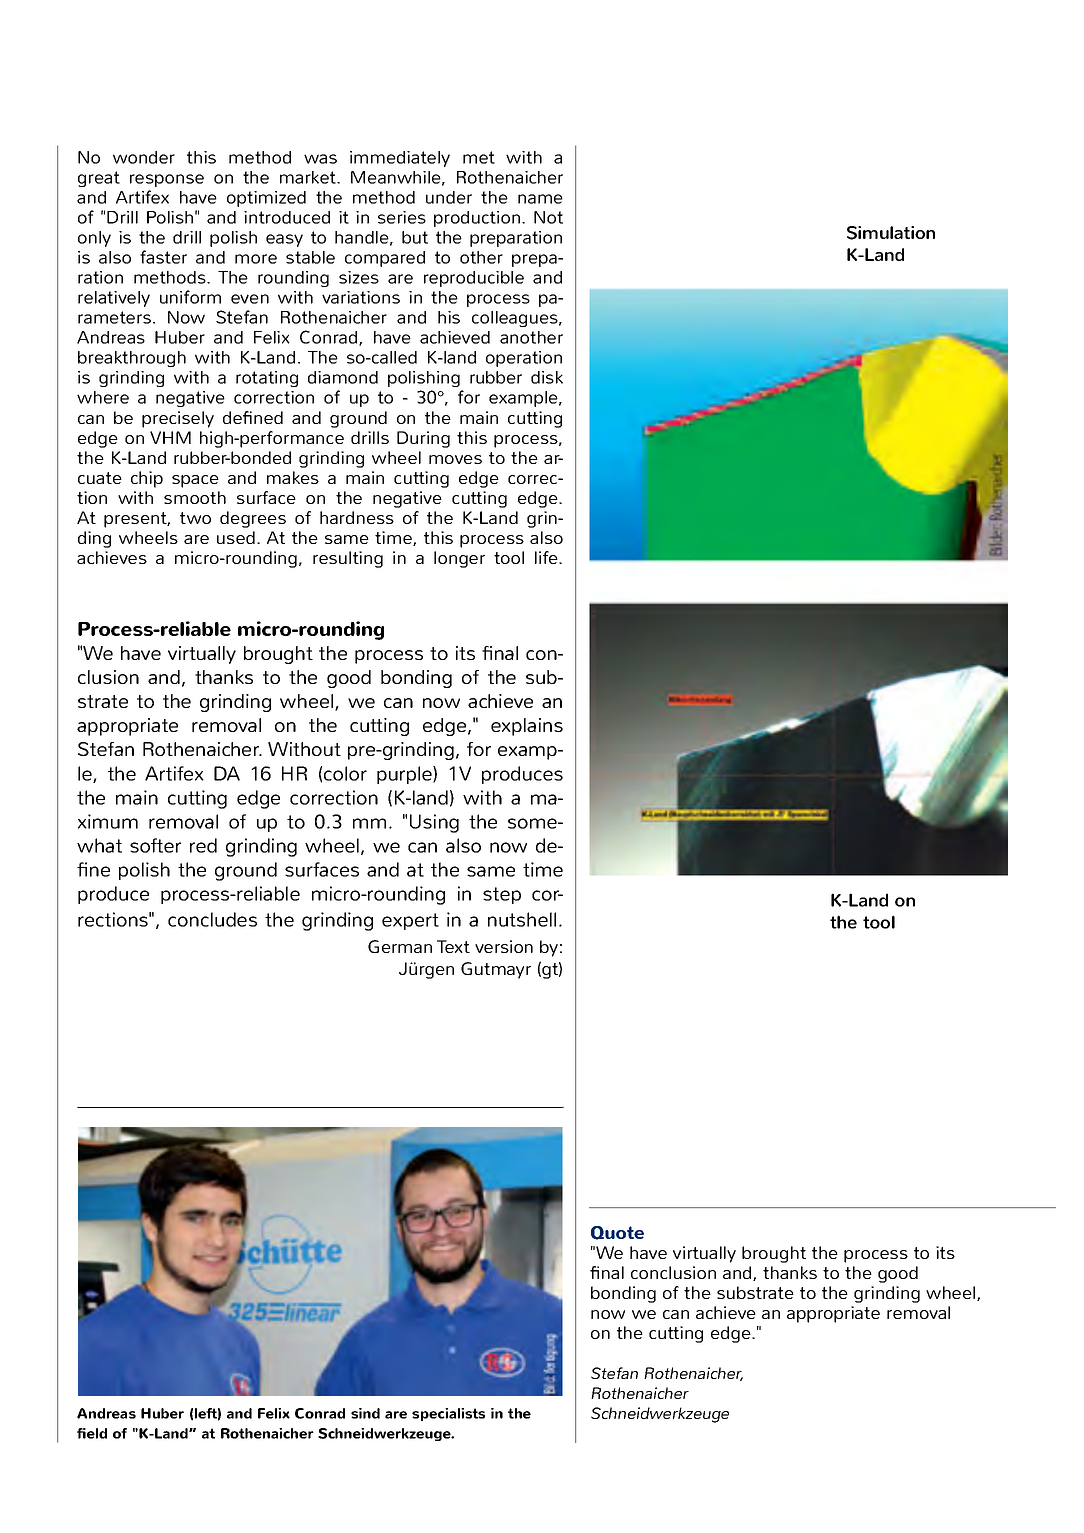 Image resolution: width=1084 pixels, height=1533 pixels. I want to click on German, so click(400, 946).
